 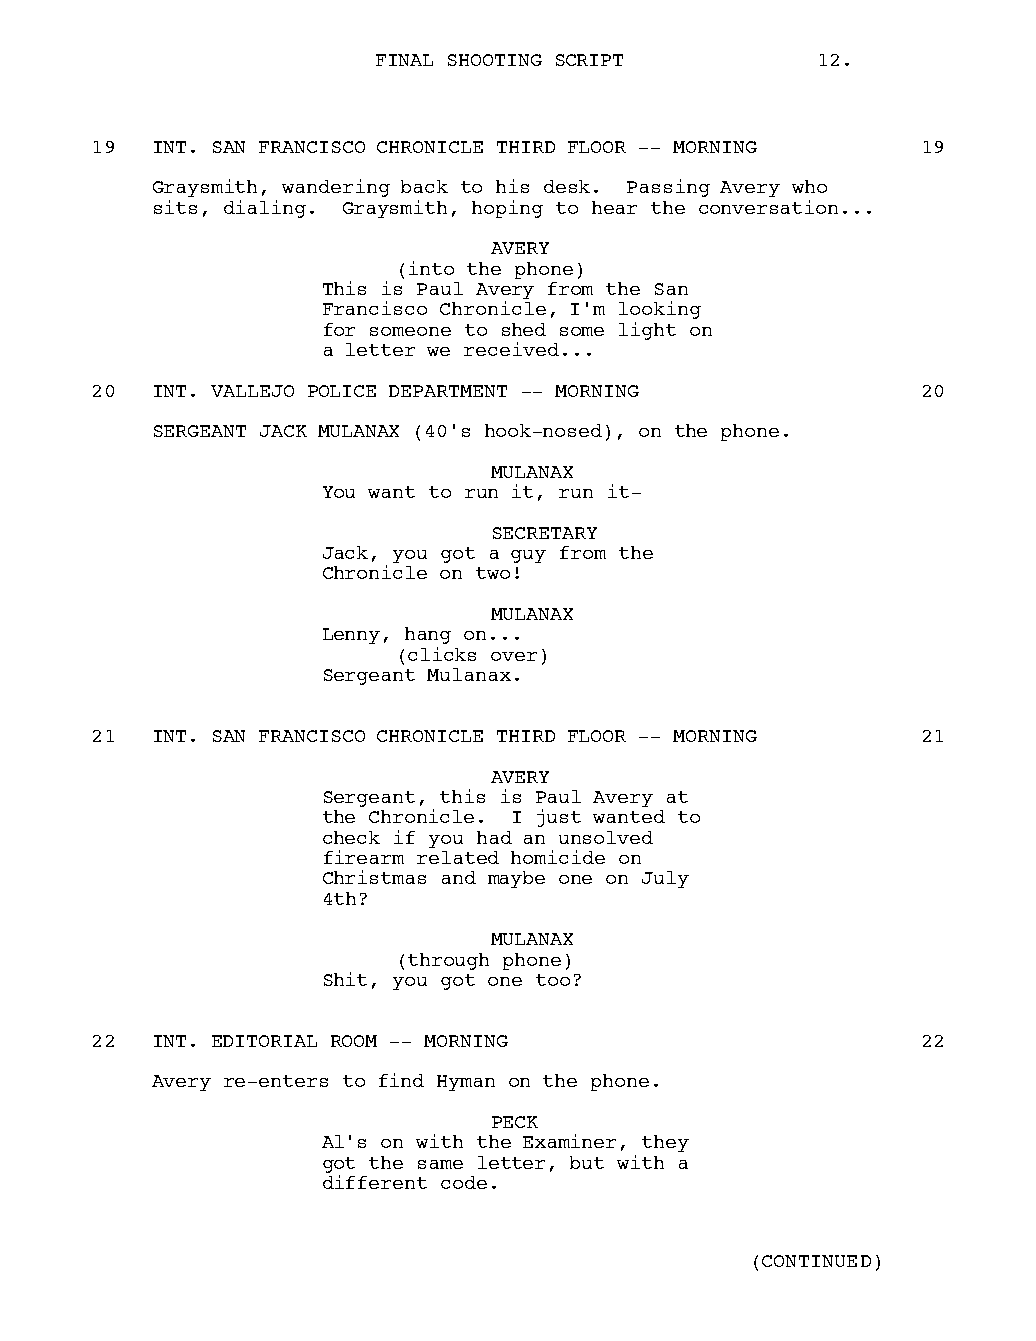 I want to click on guy, so click(x=528, y=556).
